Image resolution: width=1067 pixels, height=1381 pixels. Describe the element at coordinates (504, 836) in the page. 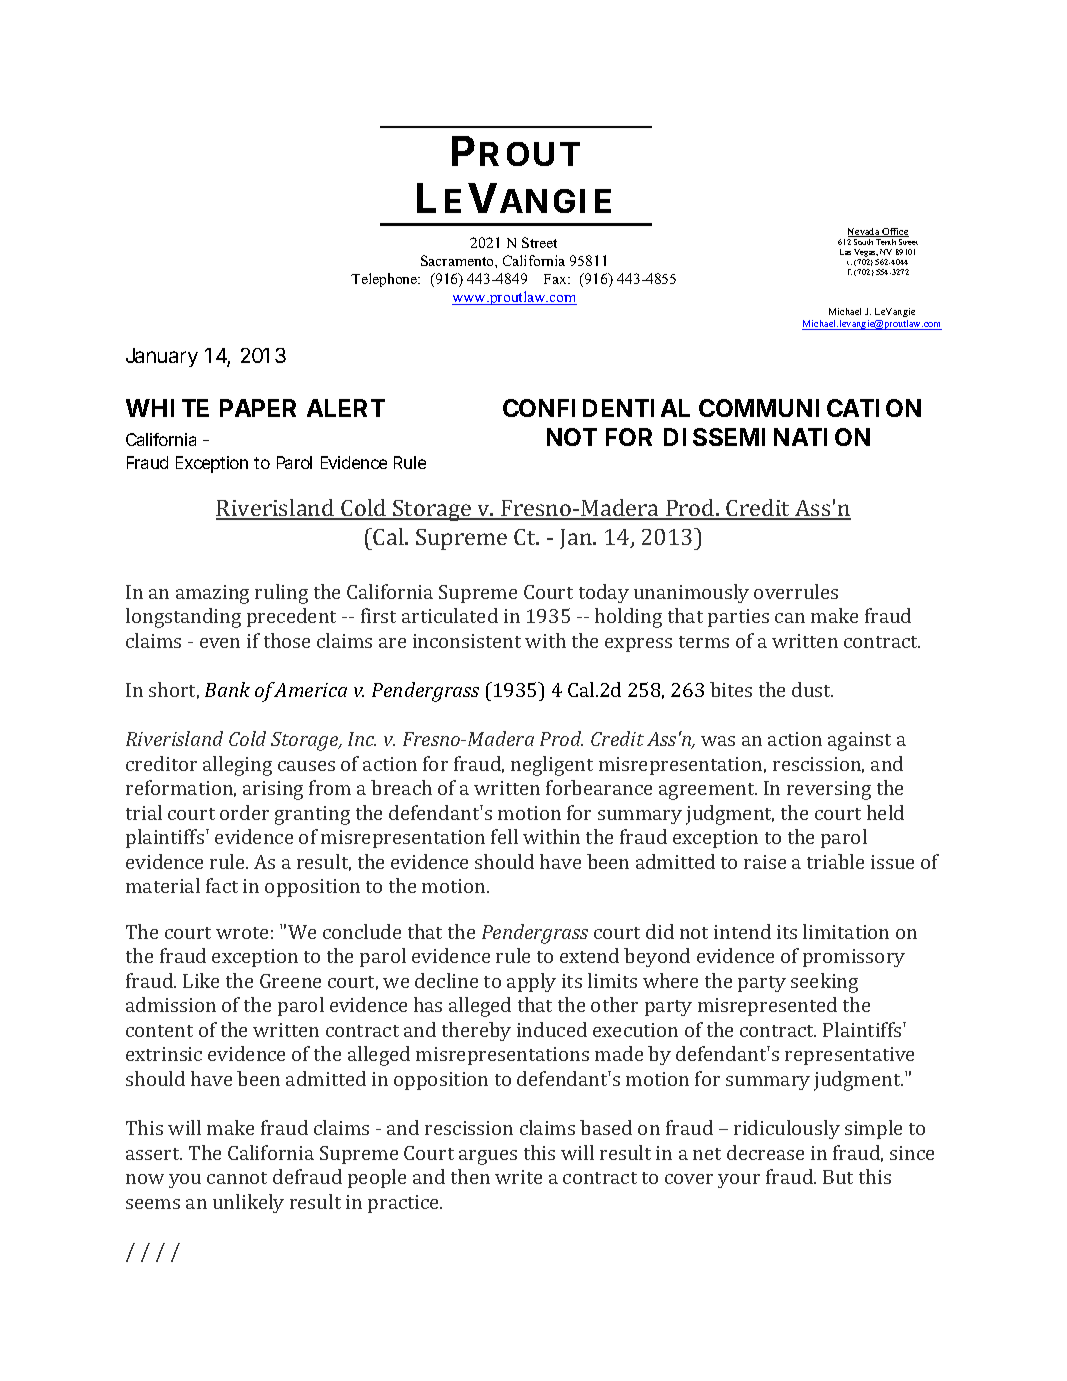

I see `fell` at that location.
